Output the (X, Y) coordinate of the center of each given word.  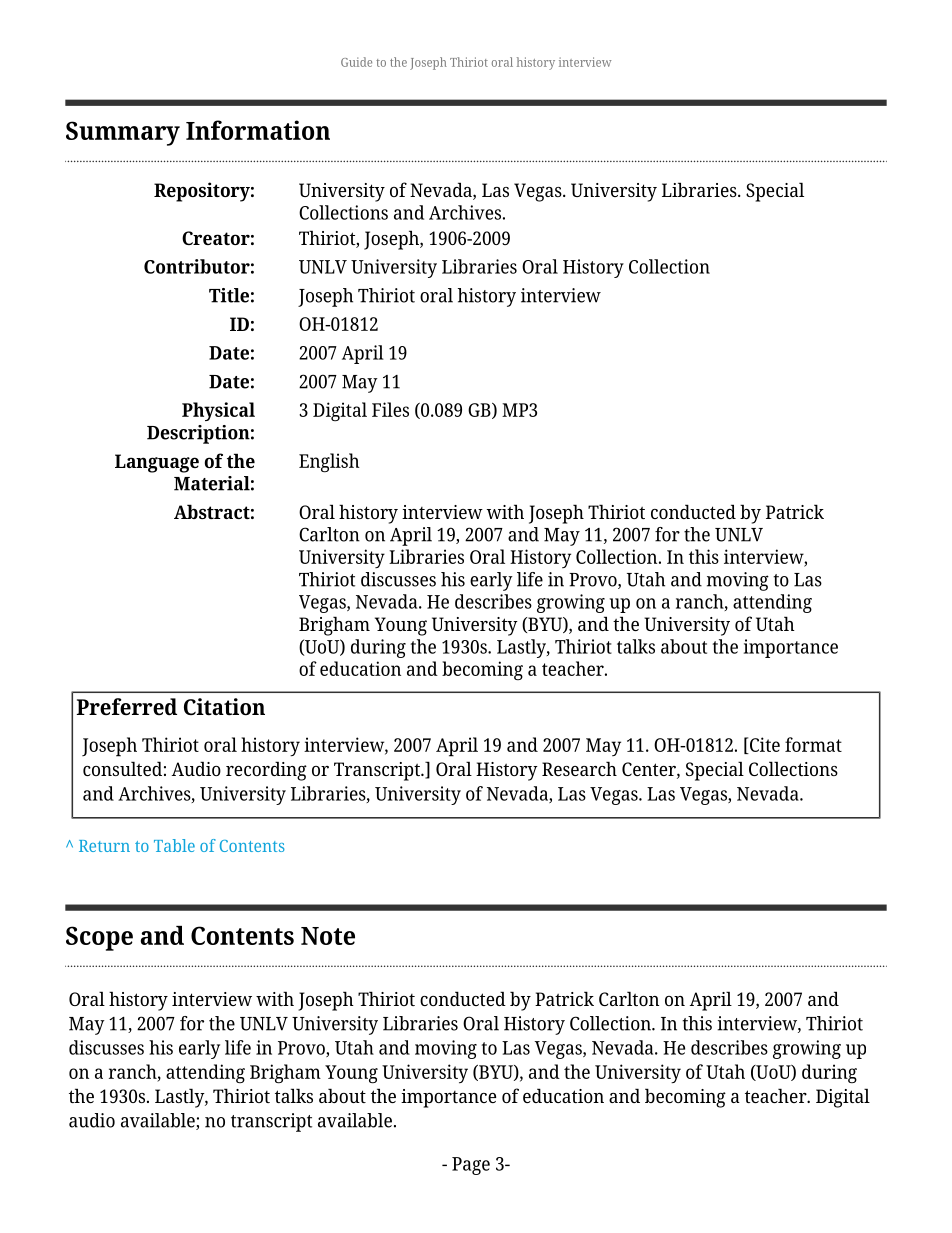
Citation (224, 707)
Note (328, 936)
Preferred (127, 706)
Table (174, 845)
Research (579, 768)
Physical (218, 411)
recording (266, 771)
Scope (99, 938)
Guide (356, 62)
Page (471, 1166)
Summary (123, 133)
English (329, 463)
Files (390, 409)
